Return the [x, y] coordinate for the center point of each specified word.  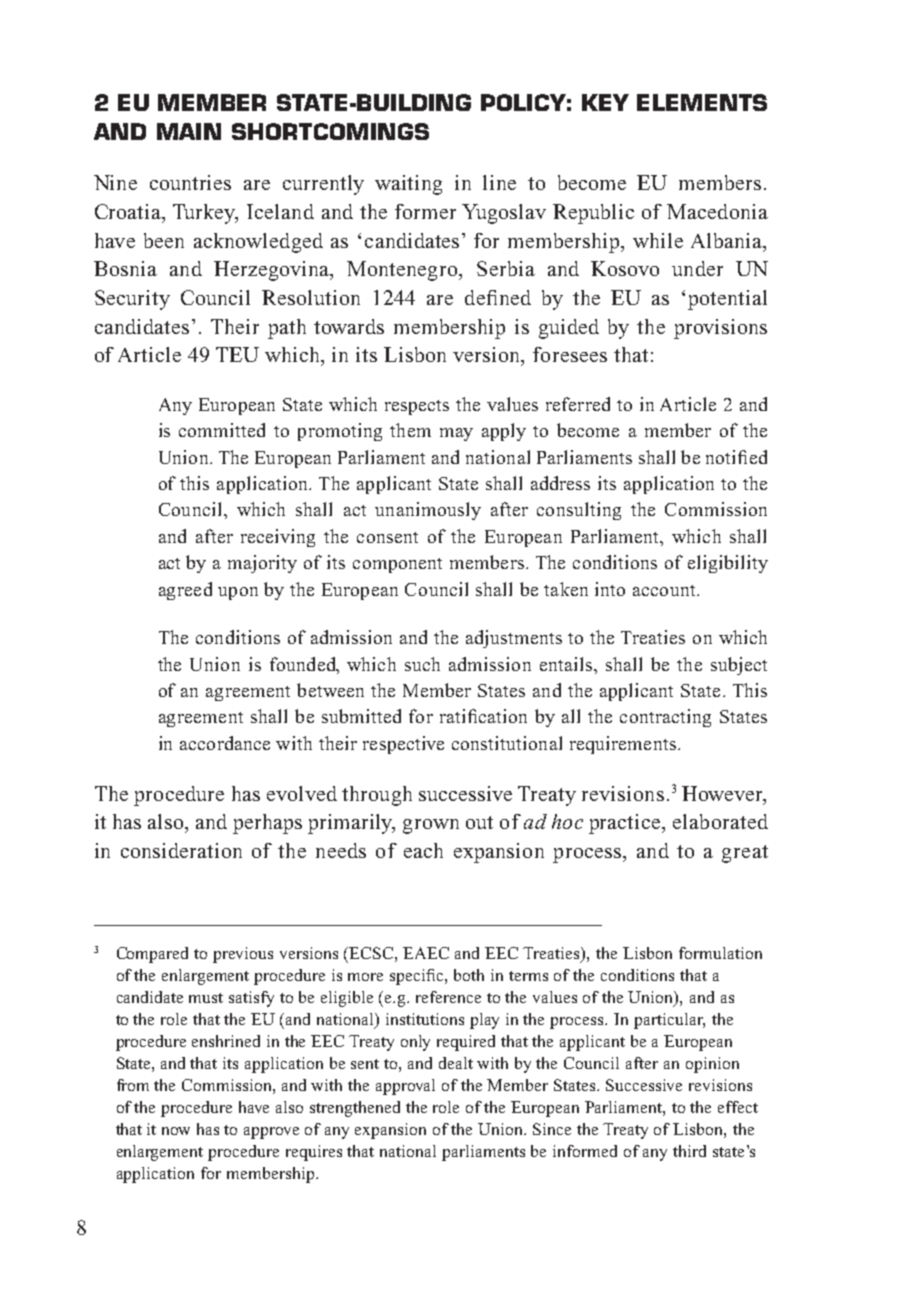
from [133, 1085]
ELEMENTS [702, 102]
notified [736, 457]
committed [222, 430]
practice [626, 824]
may [456, 434]
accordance [225, 743]
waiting [408, 185]
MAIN [189, 131]
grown [431, 826]
